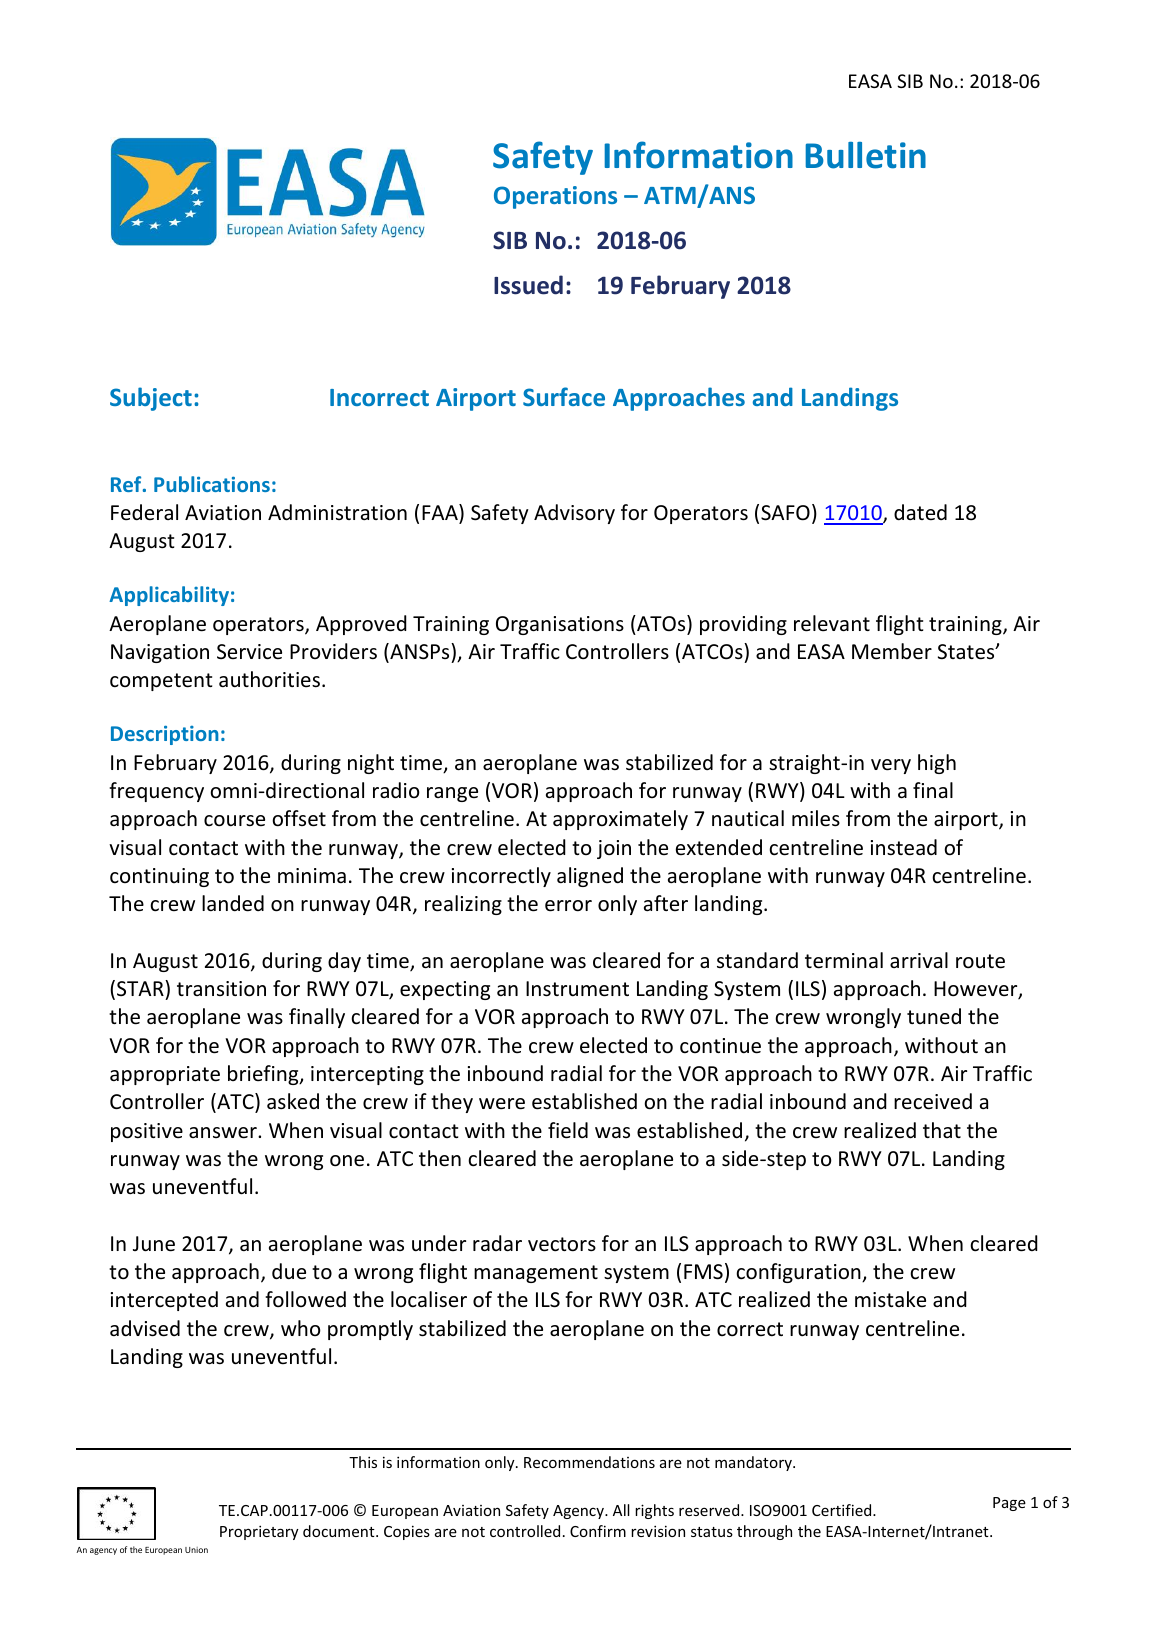 This screenshot has height=1626, width=1150. What do you see at coordinates (151, 399) in the screenshot?
I see `Subject` at bounding box center [151, 399].
